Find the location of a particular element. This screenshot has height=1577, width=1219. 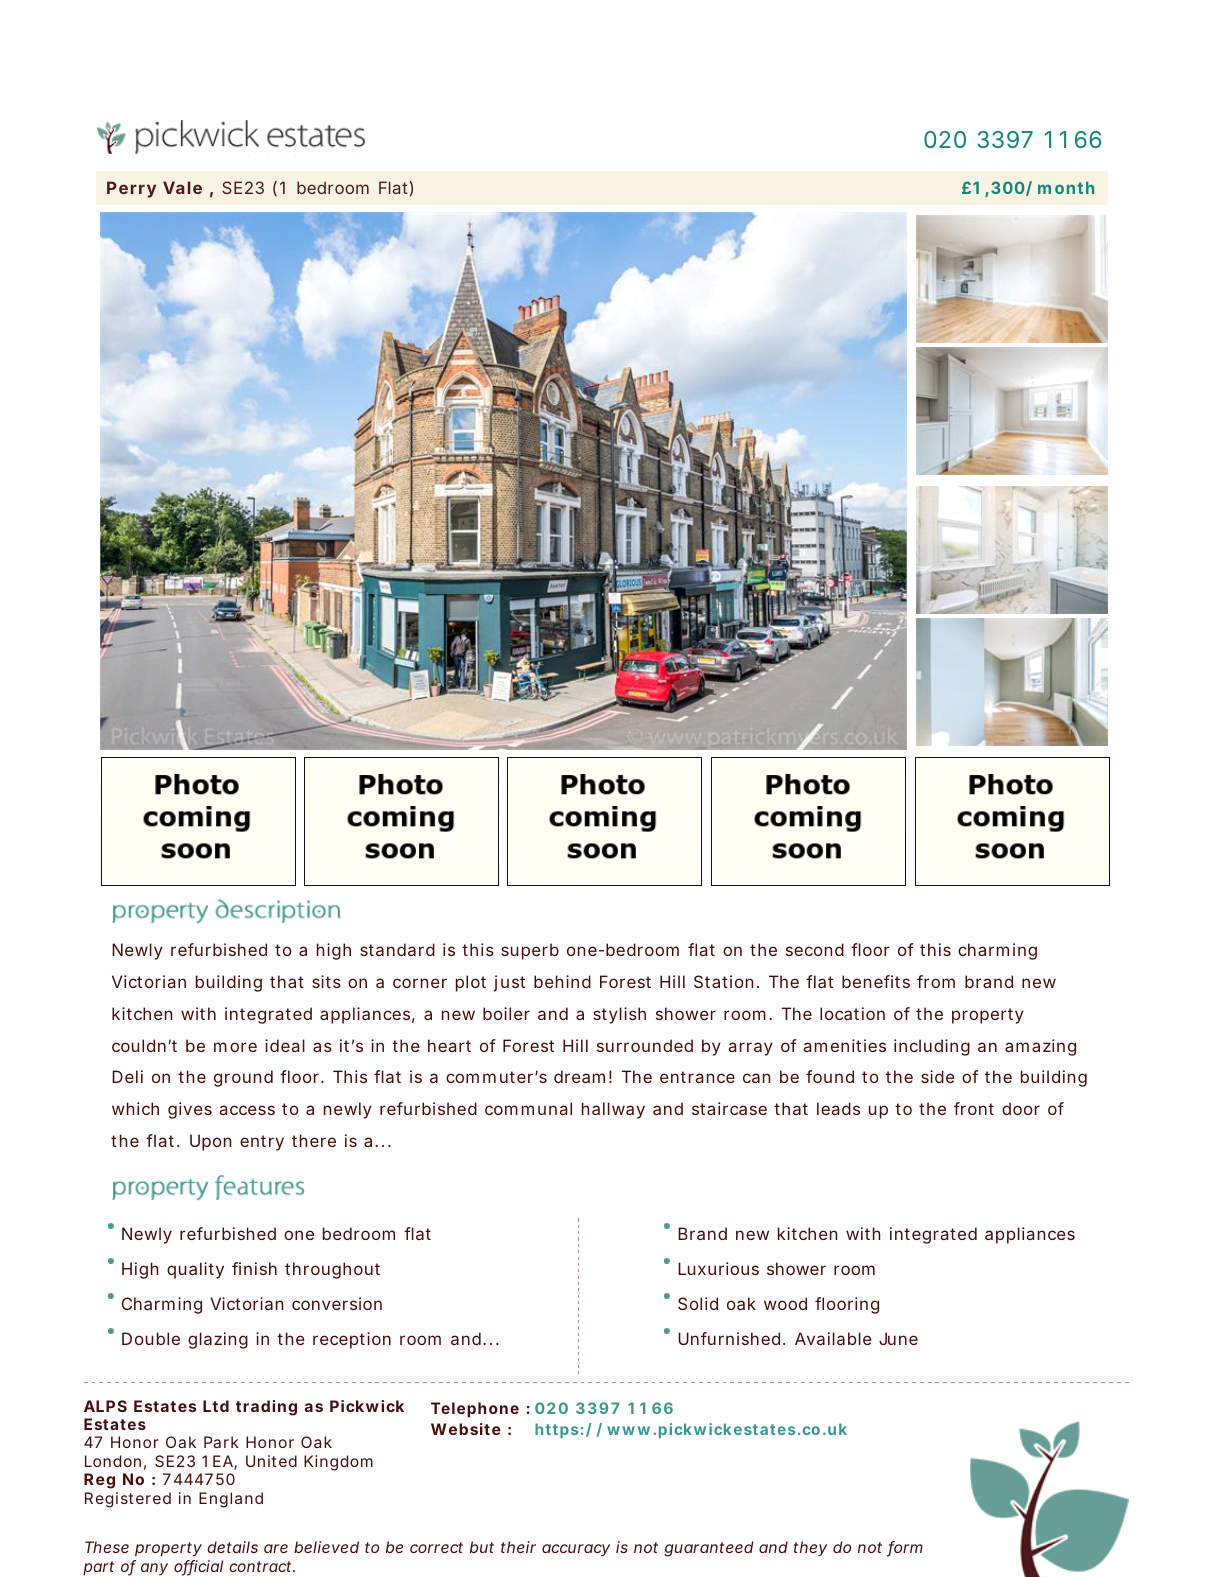

superb is located at coordinates (530, 951).
